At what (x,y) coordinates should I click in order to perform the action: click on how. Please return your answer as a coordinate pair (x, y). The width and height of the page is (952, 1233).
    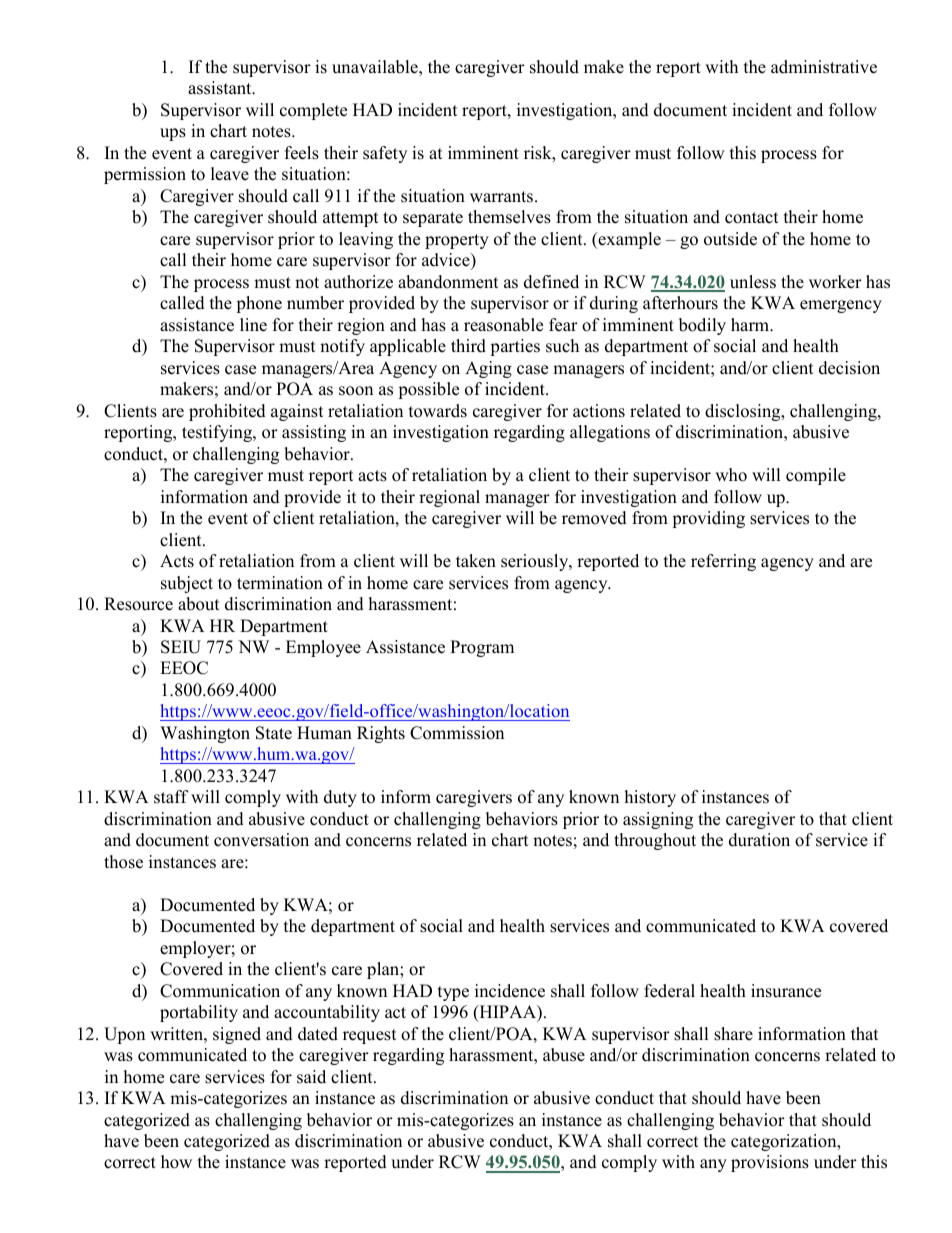
    Looking at the image, I should click on (176, 1162).
